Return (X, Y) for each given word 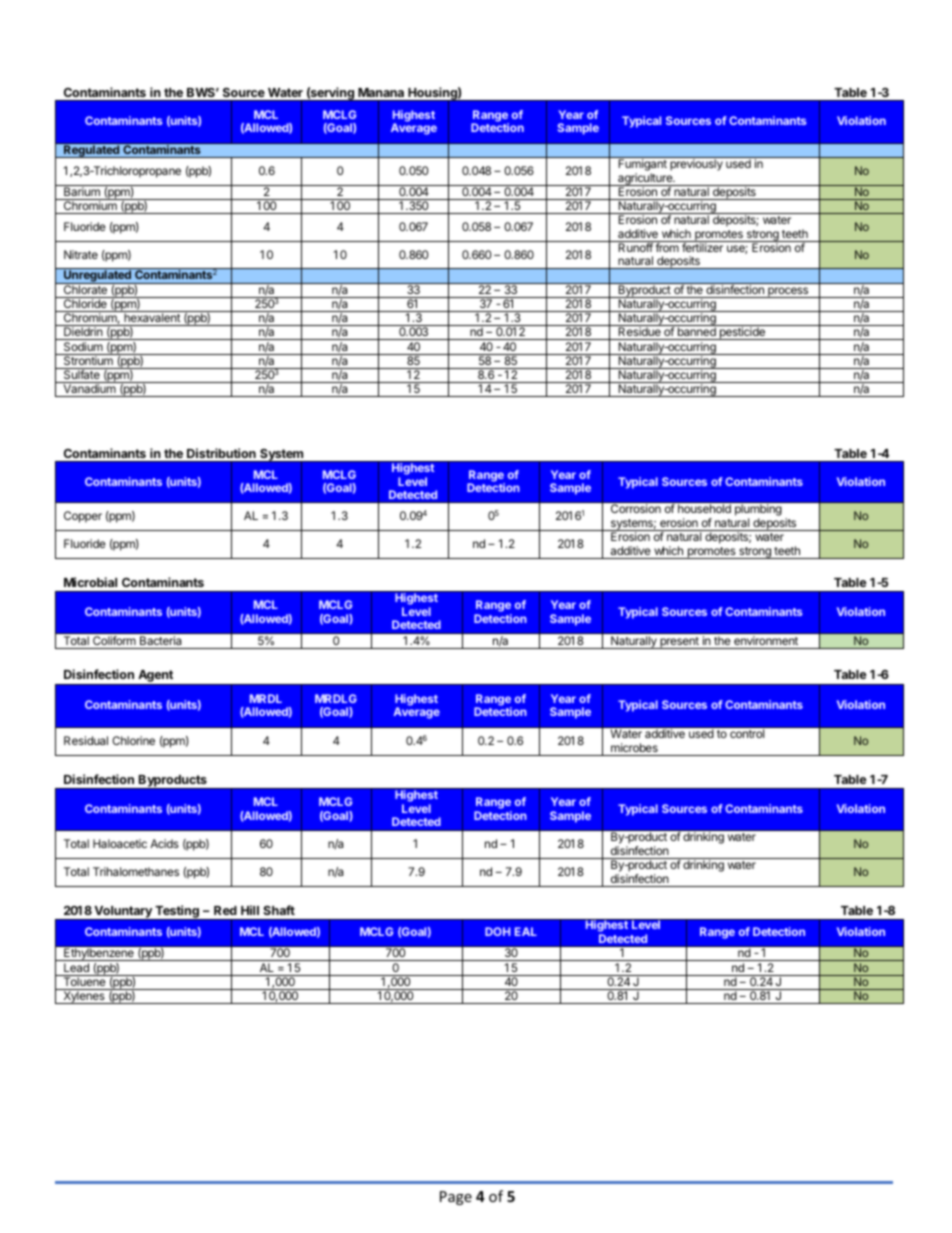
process (788, 292)
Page (456, 1198)
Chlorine (133, 740)
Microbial (90, 582)
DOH (497, 931)
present (679, 643)
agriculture (645, 179)
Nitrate (81, 254)
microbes (634, 747)
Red (225, 910)
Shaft (279, 910)
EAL (526, 931)
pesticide (742, 333)
